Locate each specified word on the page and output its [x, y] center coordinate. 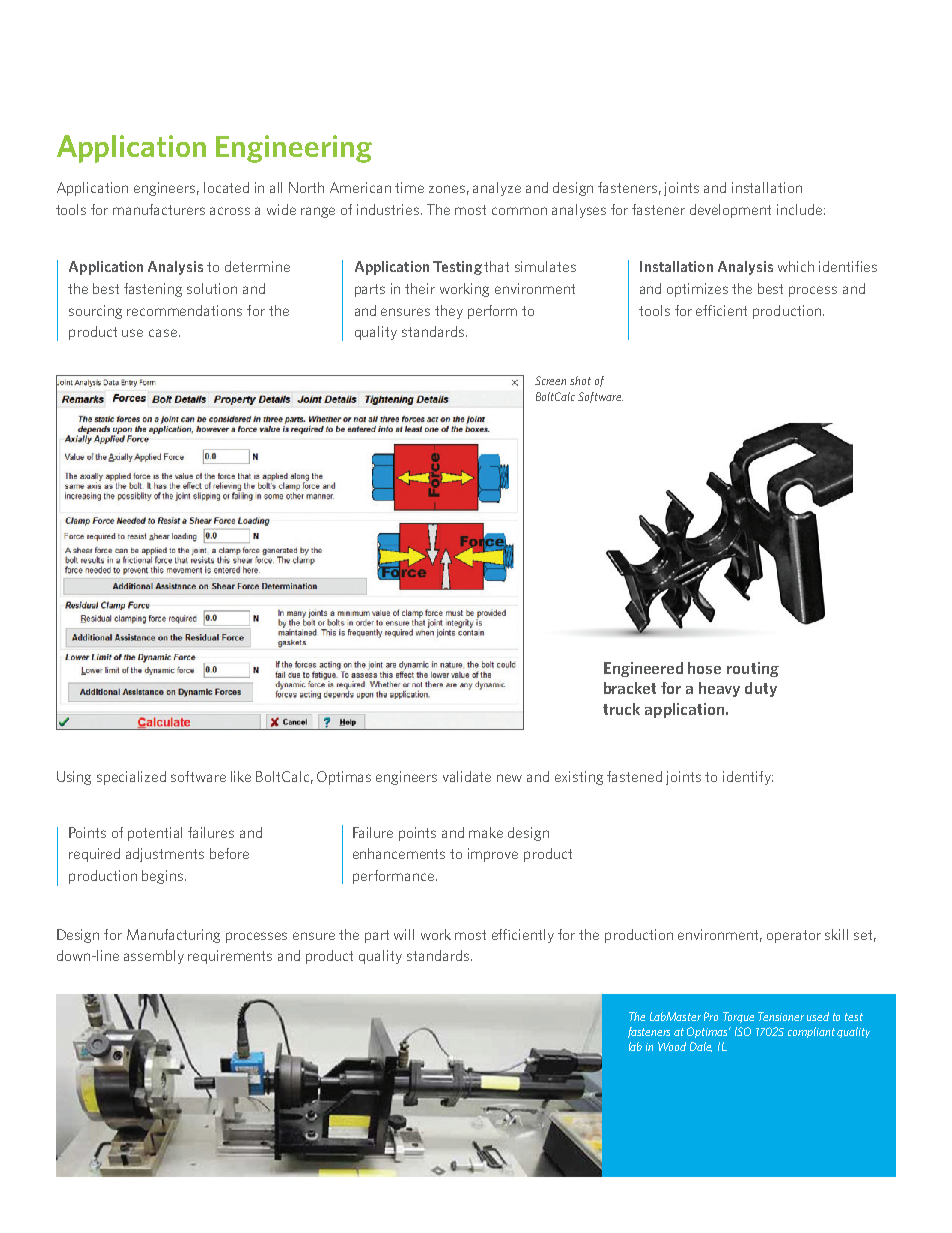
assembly [154, 957]
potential [155, 834]
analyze [497, 189]
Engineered [643, 669]
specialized [131, 778]
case [163, 333]
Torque [738, 1017]
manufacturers [159, 209]
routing [753, 669]
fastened [634, 776]
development [730, 211]
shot [580, 380]
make [486, 832]
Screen [550, 380]
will [404, 934]
